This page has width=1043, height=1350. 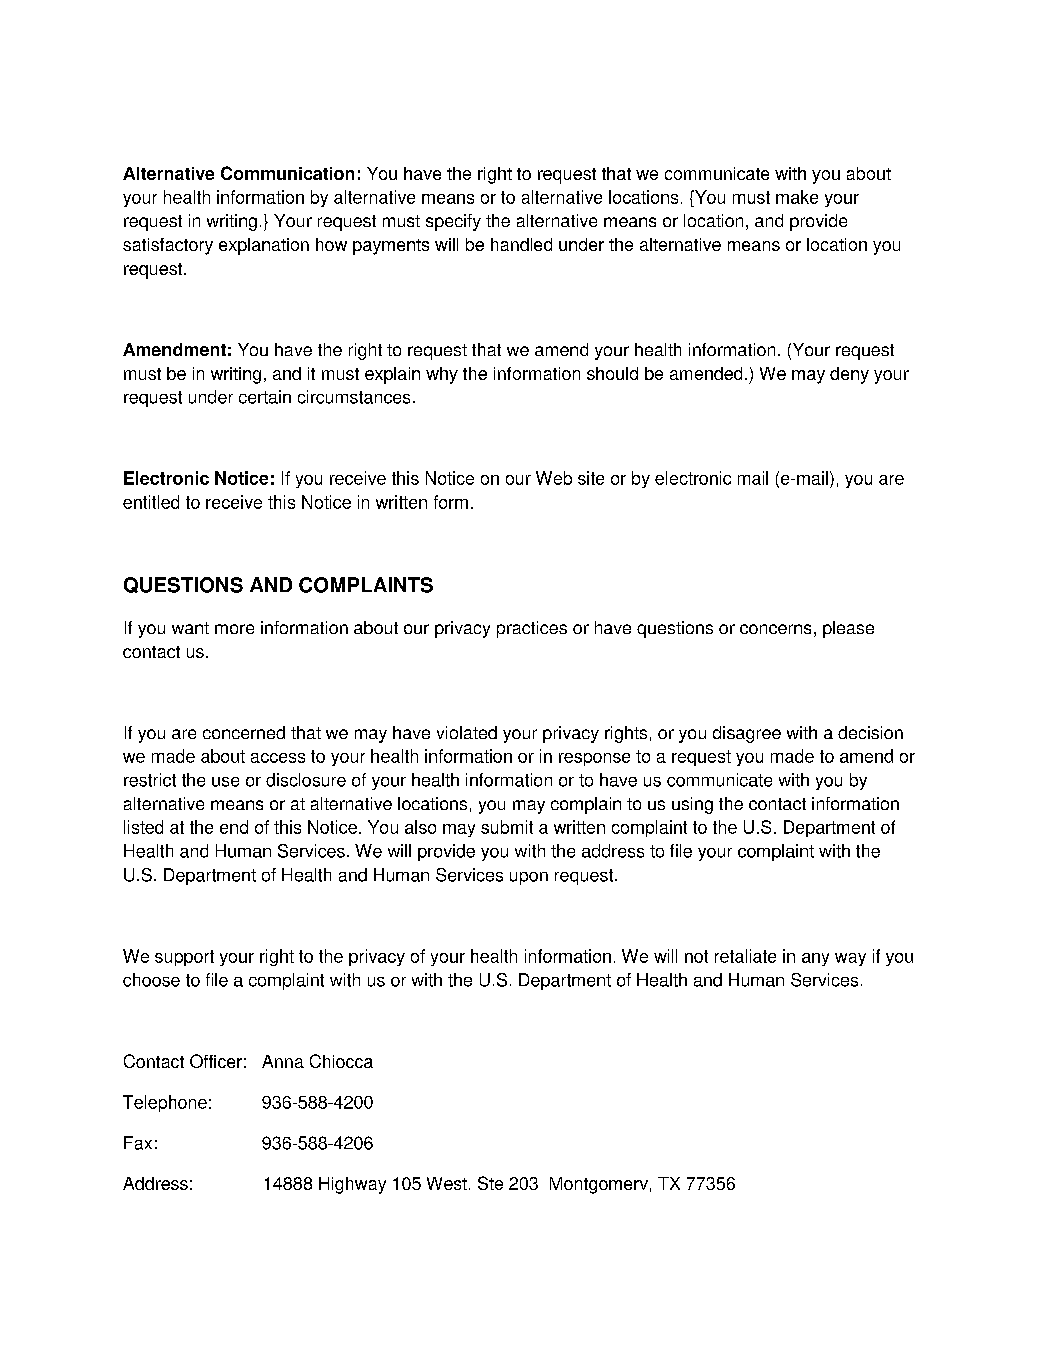 I want to click on specify, so click(x=453, y=222).
